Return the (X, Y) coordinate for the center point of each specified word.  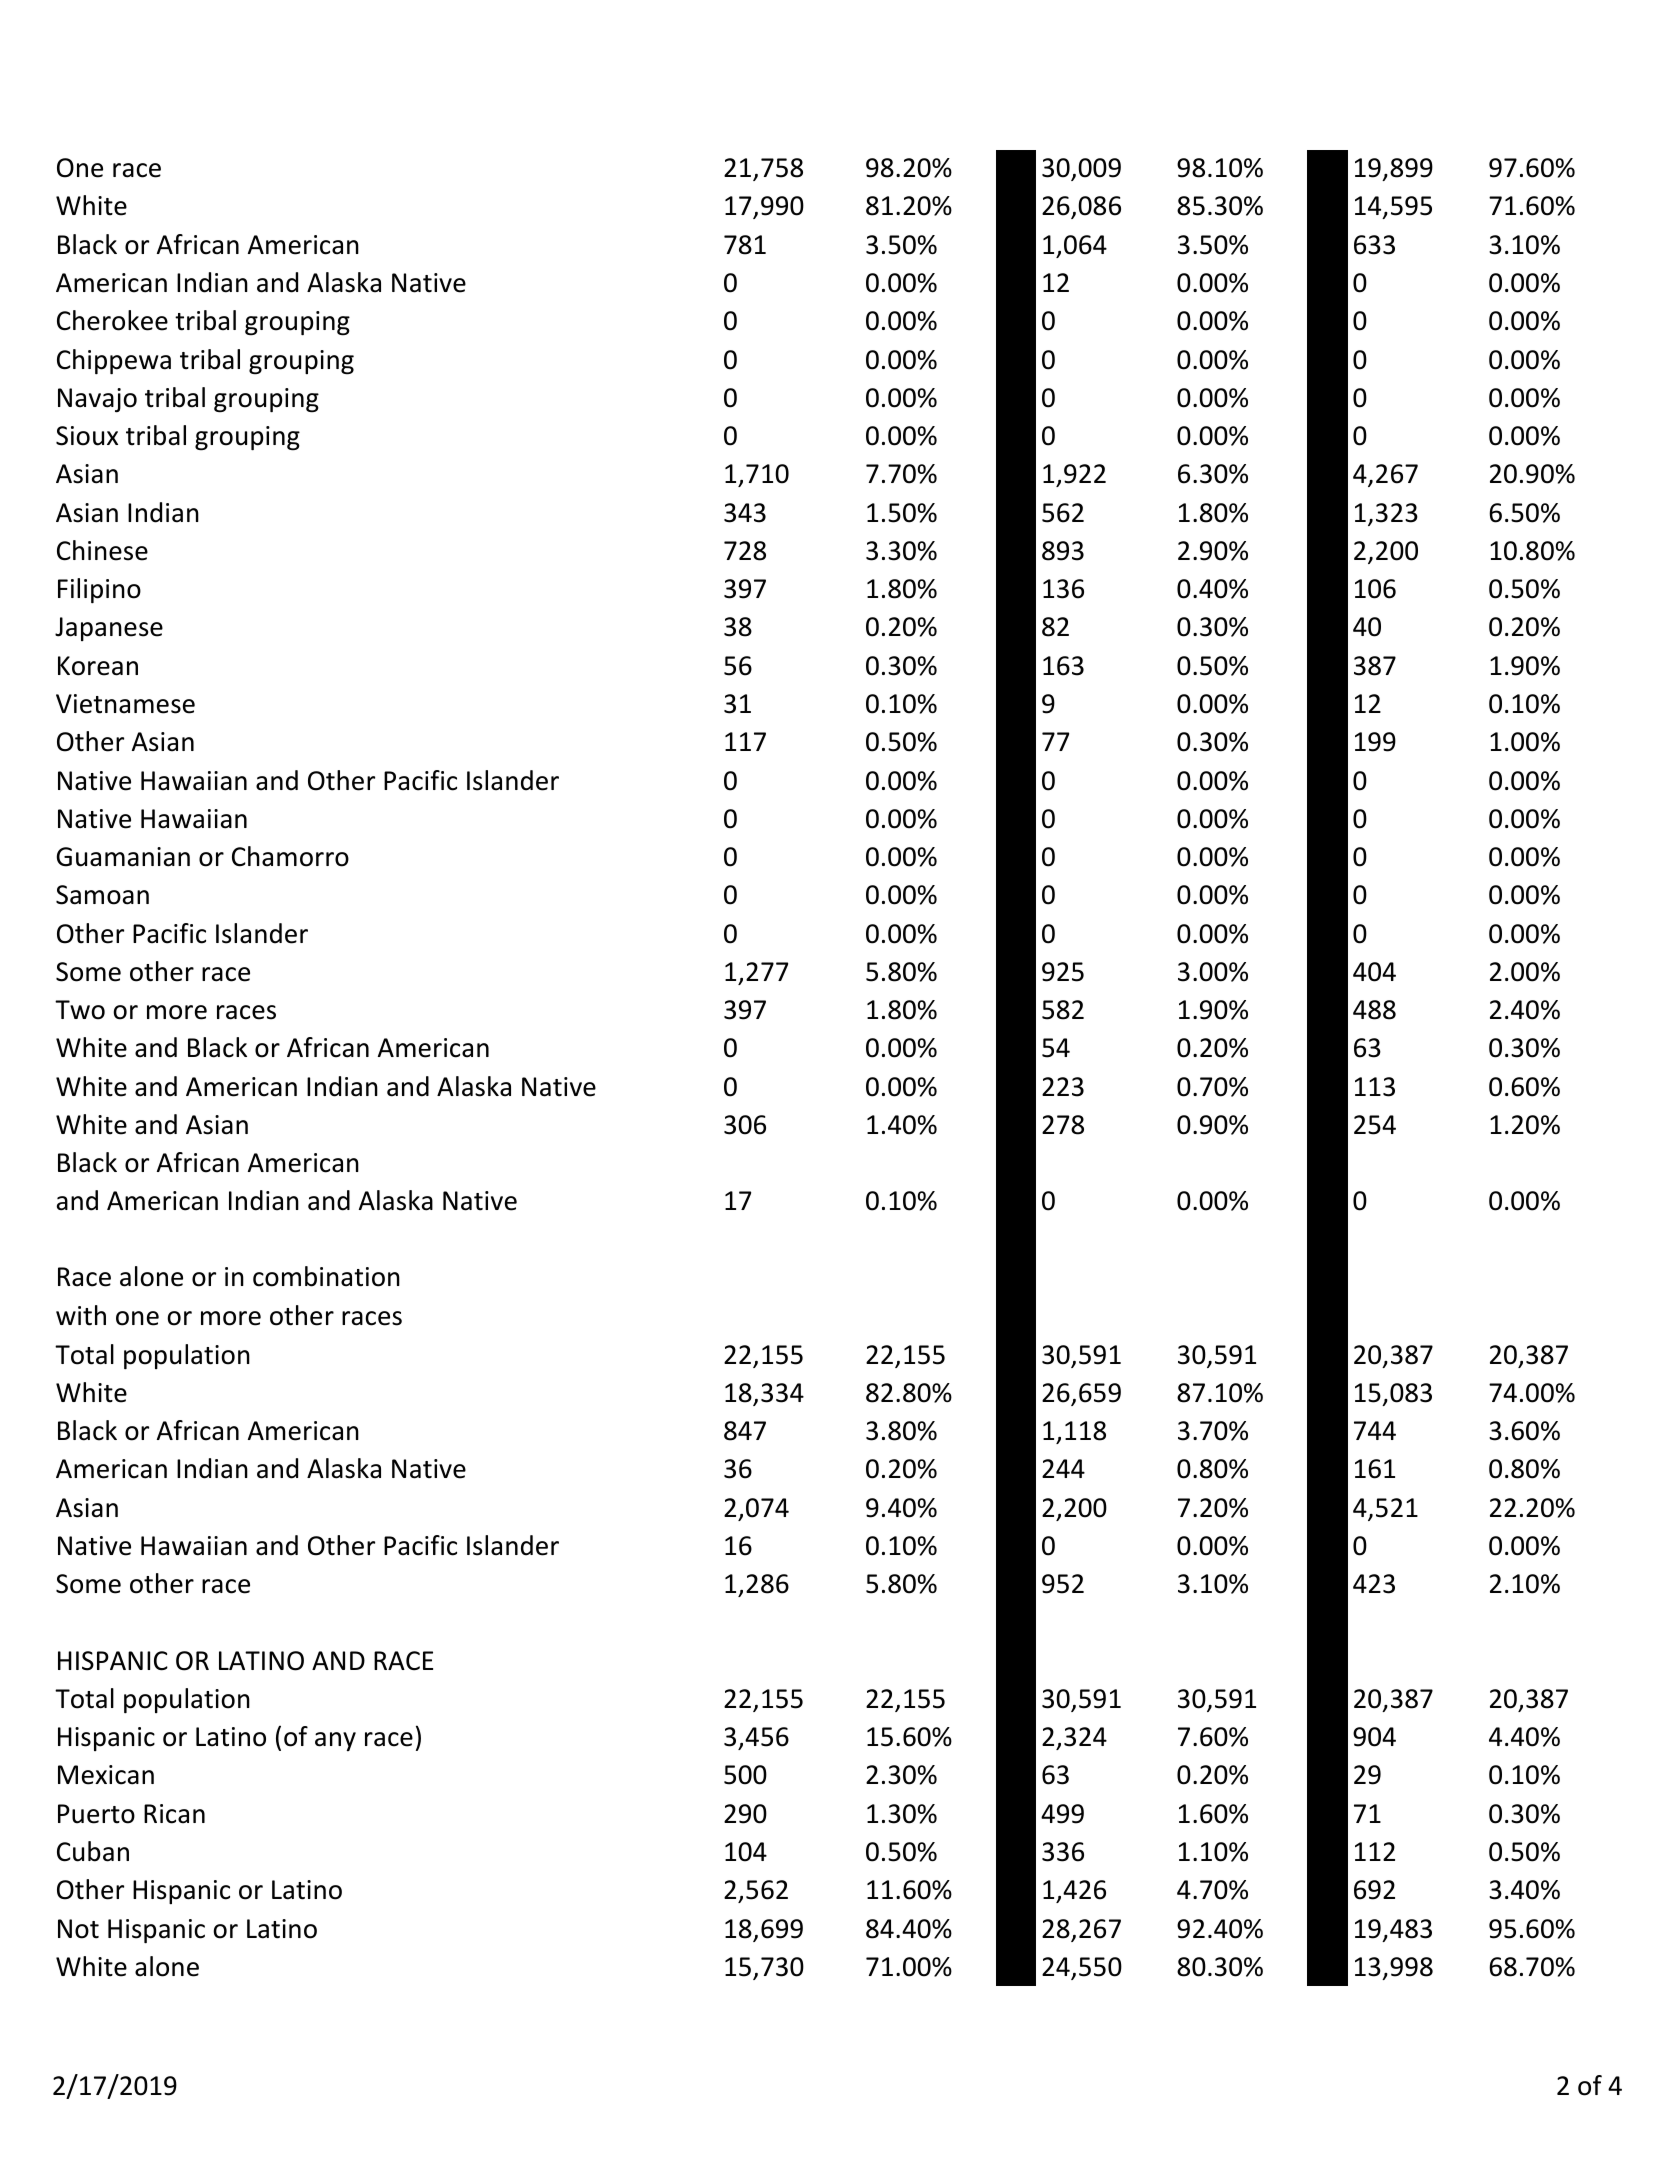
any (335, 1741)
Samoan (102, 895)
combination (326, 1276)
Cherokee (112, 320)
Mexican (106, 1775)
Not (78, 1929)
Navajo (97, 400)
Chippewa (114, 361)
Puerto (96, 1814)
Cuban (93, 1851)
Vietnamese (125, 704)
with (81, 1315)
